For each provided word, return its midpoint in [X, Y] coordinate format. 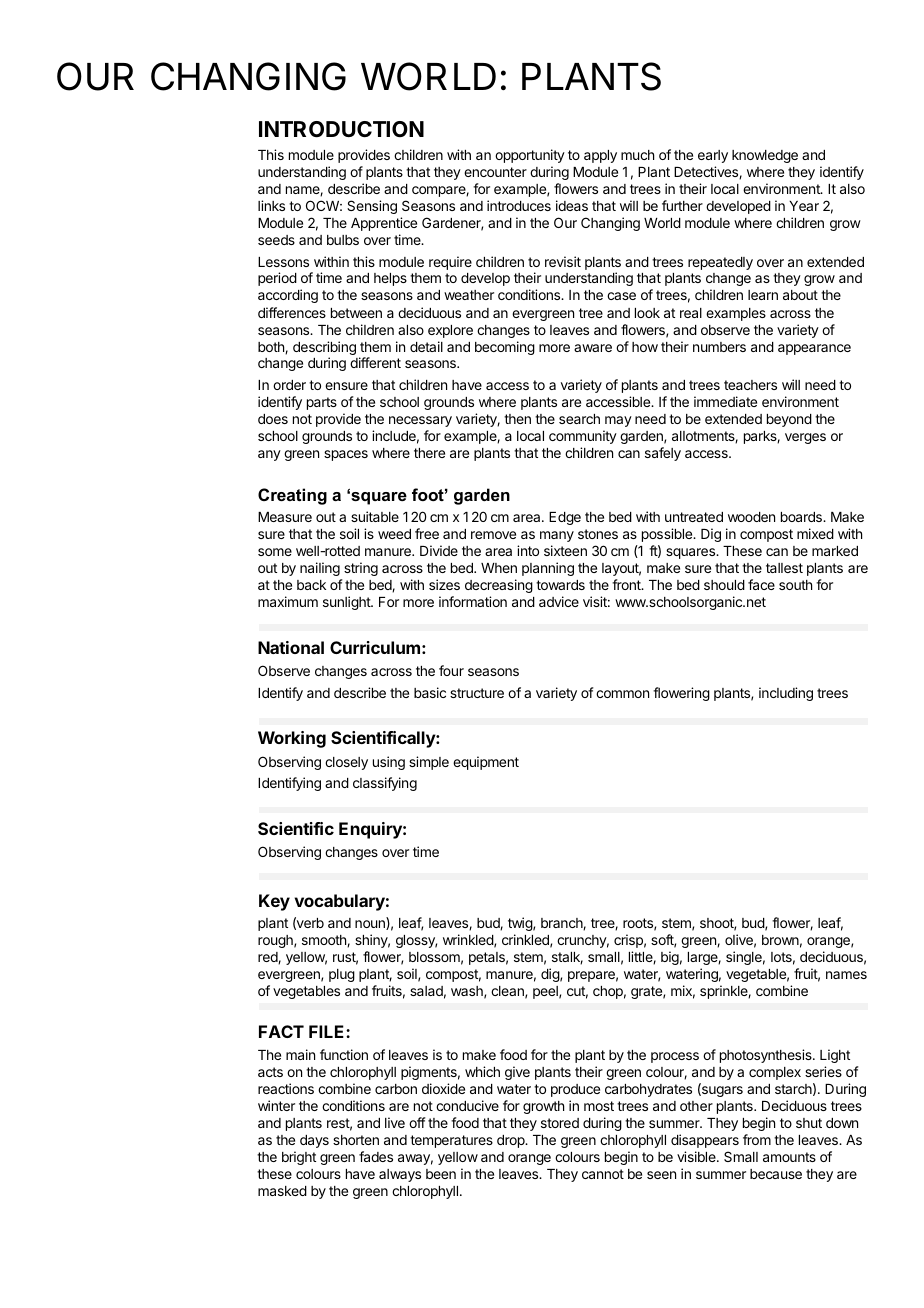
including [786, 694]
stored [560, 1123]
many [557, 536]
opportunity [530, 156]
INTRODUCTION [341, 129]
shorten [356, 1140]
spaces [346, 455]
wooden [751, 517]
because [776, 1174]
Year [804, 206]
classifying [385, 784]
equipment [486, 763]
